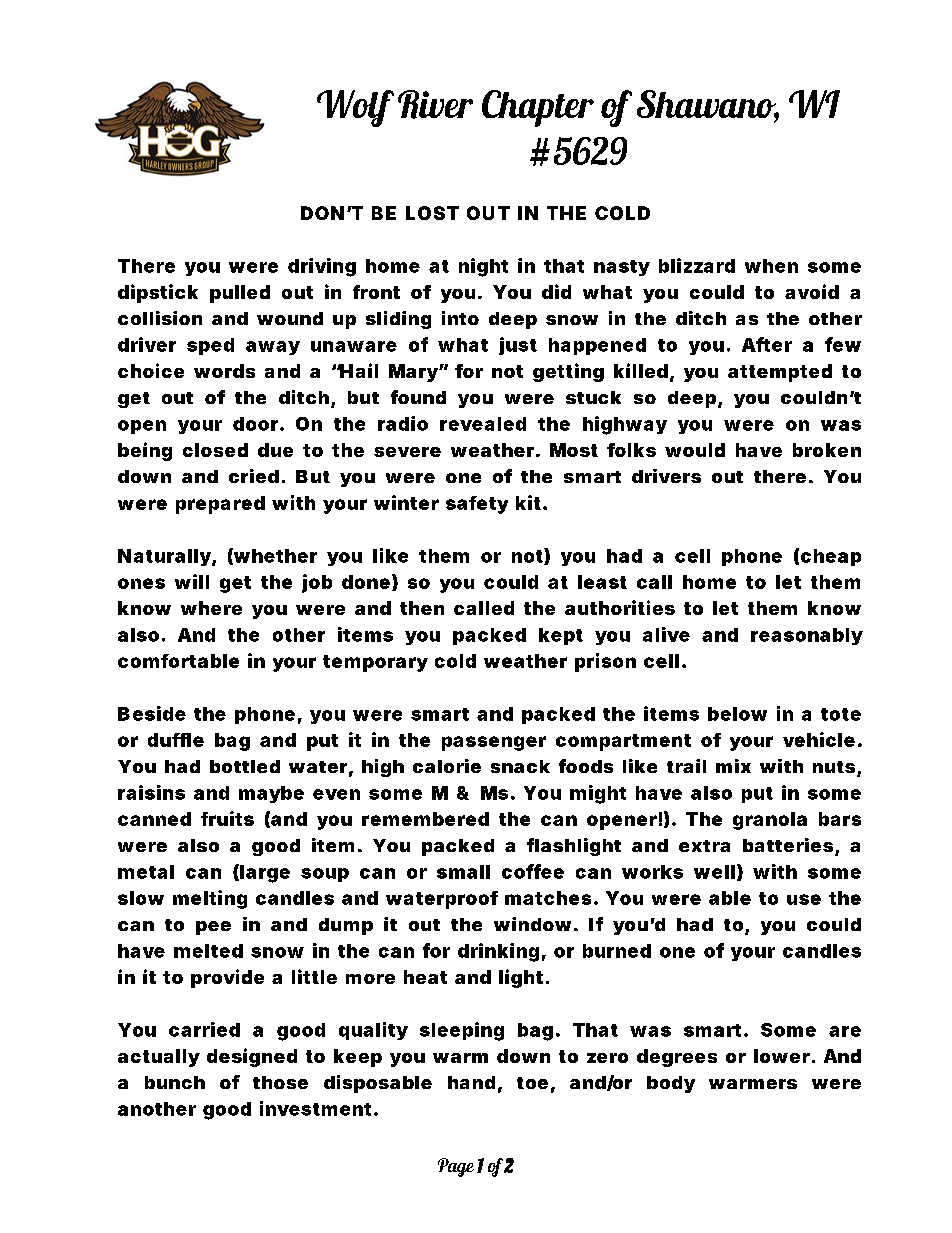  I want to click on safety, so click(477, 505).
